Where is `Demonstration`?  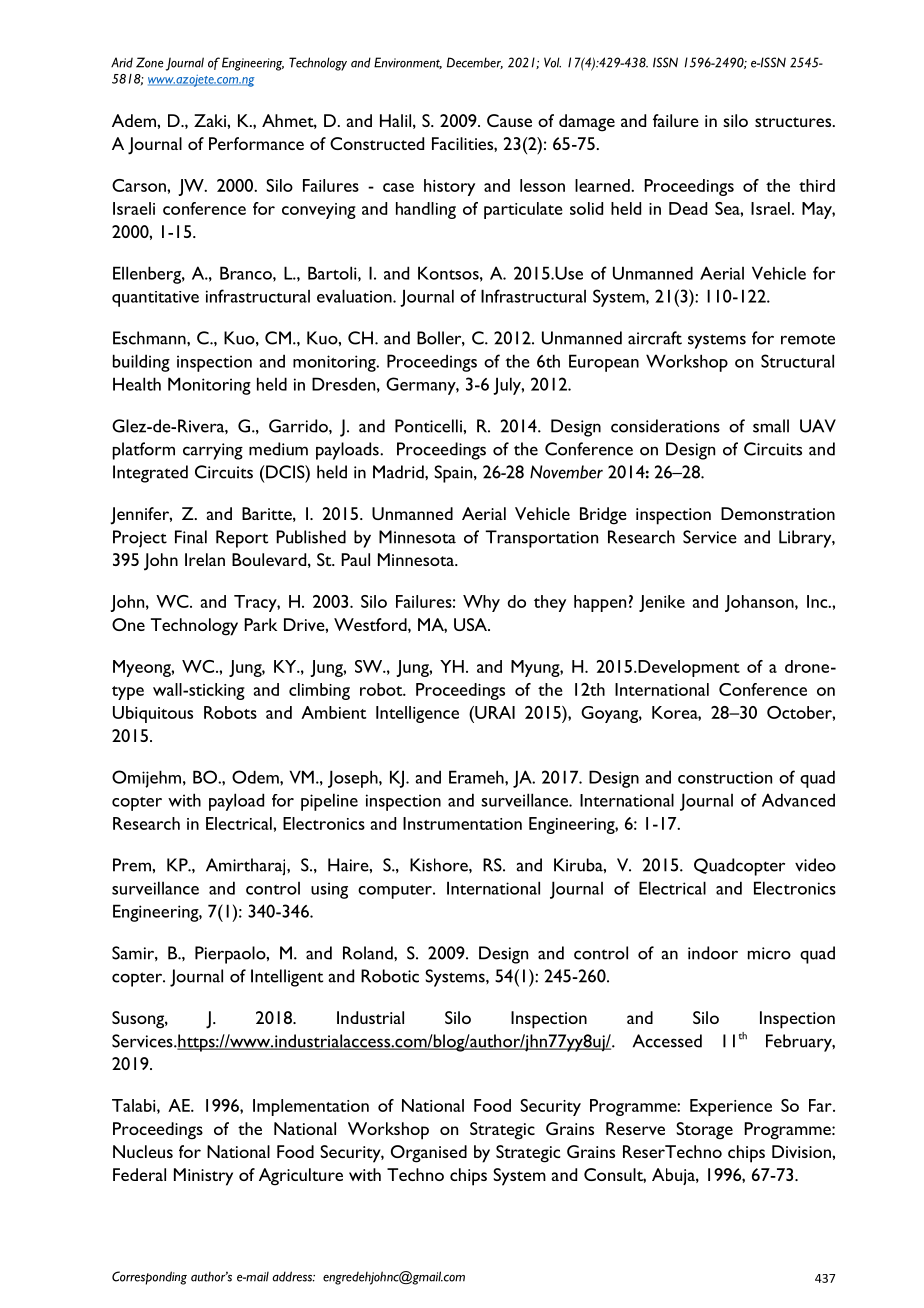
Demonstration is located at coordinates (778, 513).
